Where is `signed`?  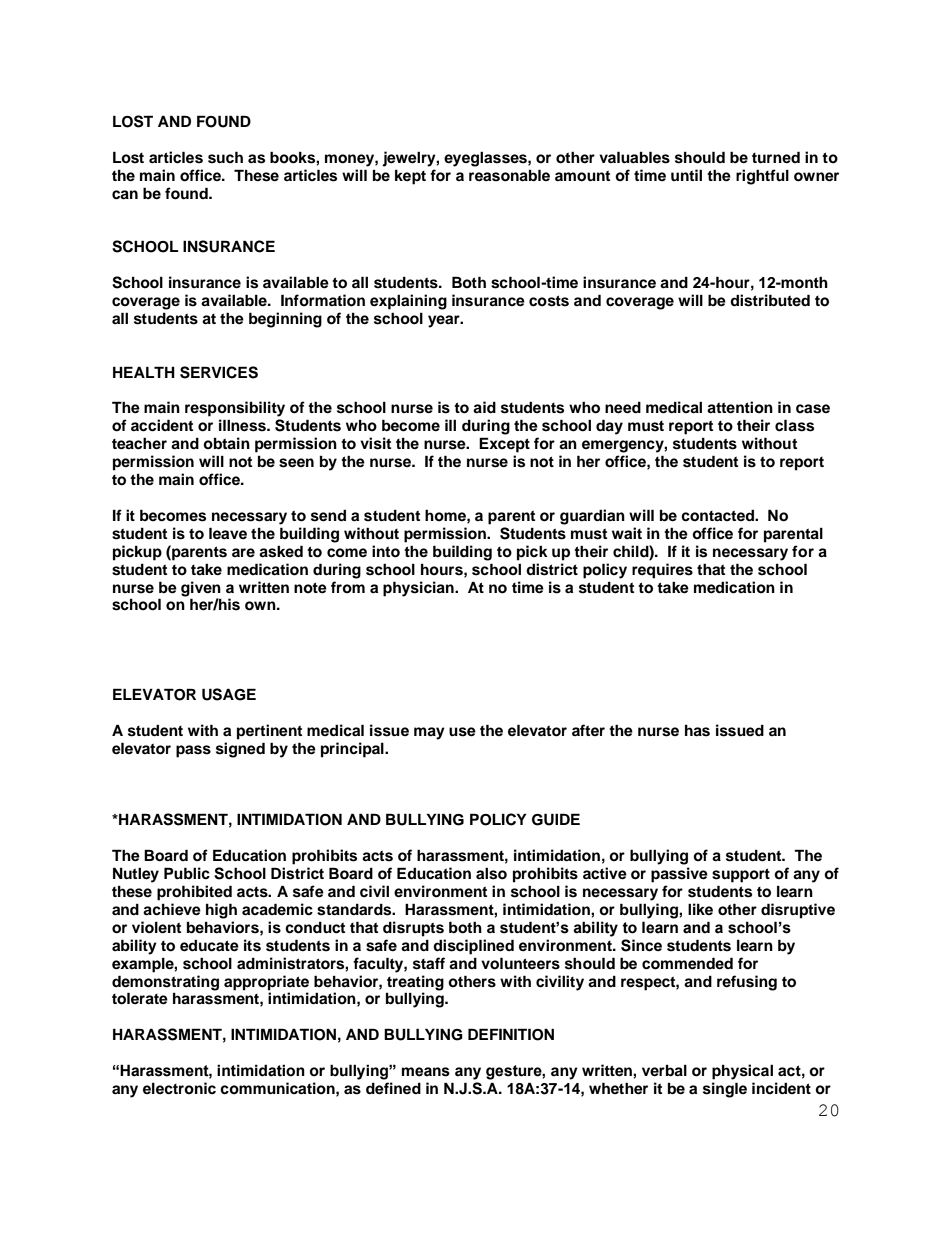
signed is located at coordinates (240, 750).
